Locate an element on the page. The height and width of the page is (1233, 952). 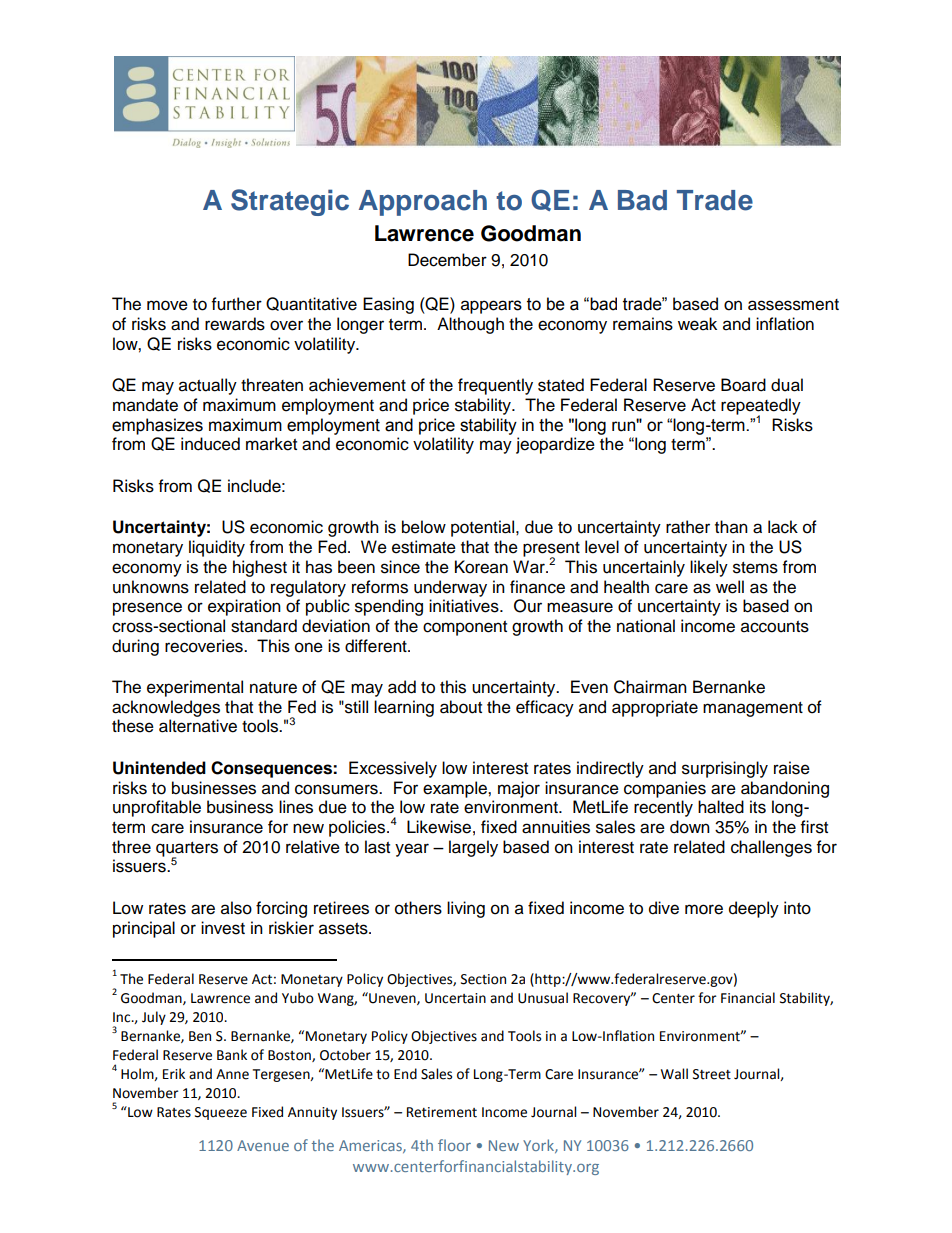
than is located at coordinates (731, 527).
